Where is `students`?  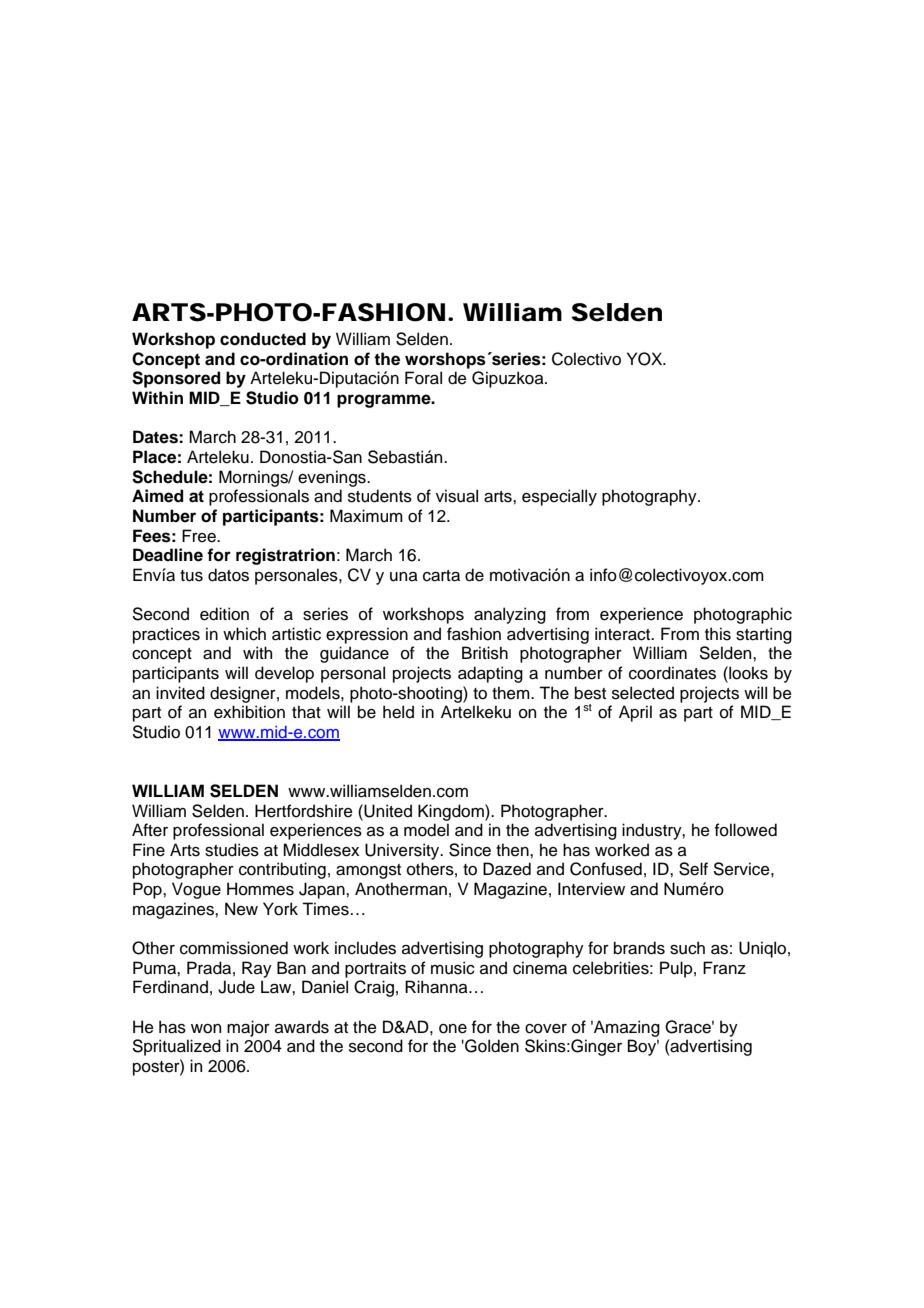 students is located at coordinates (380, 496).
